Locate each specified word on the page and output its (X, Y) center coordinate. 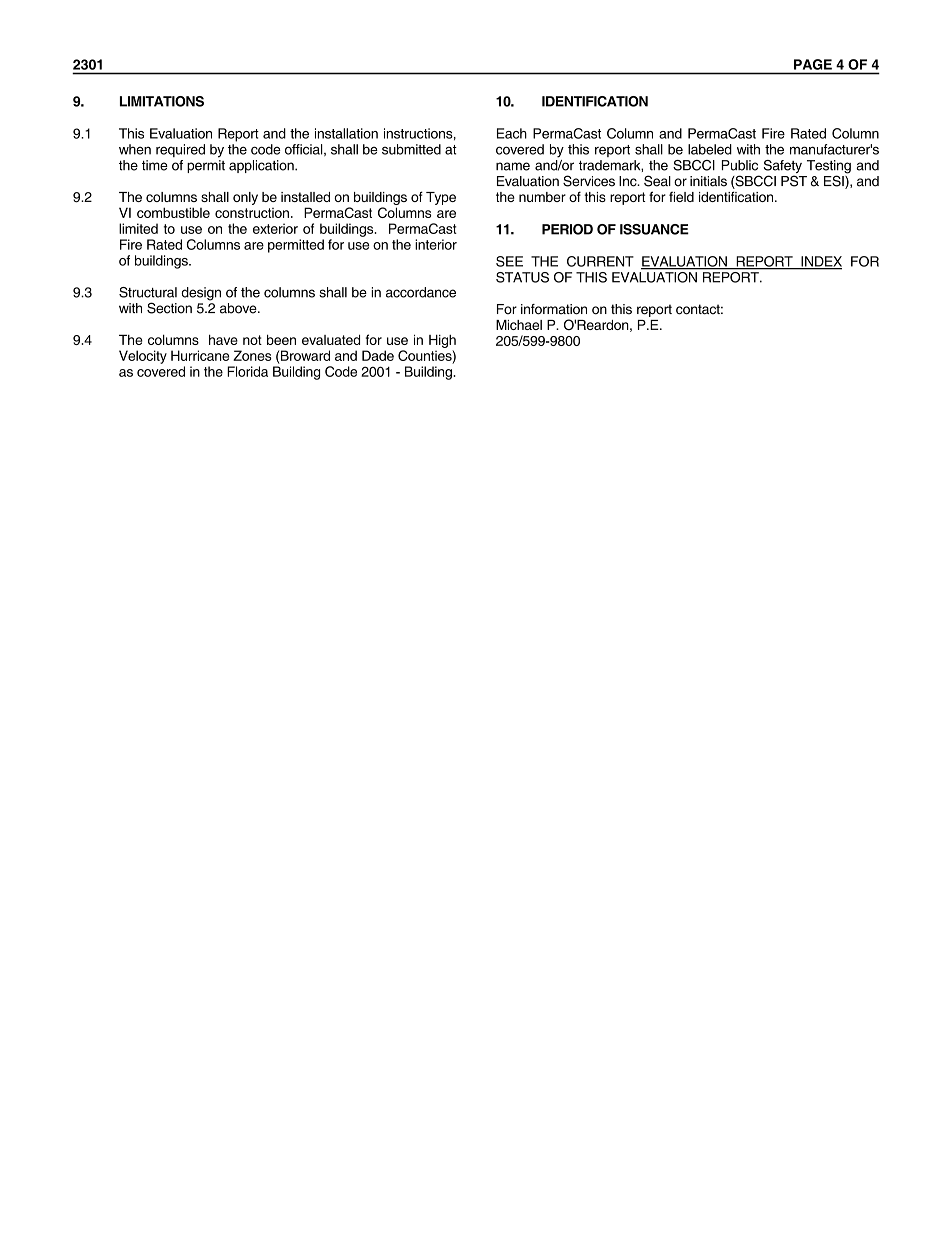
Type (441, 198)
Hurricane (200, 355)
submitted (411, 149)
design (201, 294)
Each (512, 133)
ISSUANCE (654, 229)
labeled (710, 149)
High (442, 341)
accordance (421, 292)
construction (252, 213)
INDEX (820, 262)
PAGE (813, 64)
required (180, 150)
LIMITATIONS (162, 101)
